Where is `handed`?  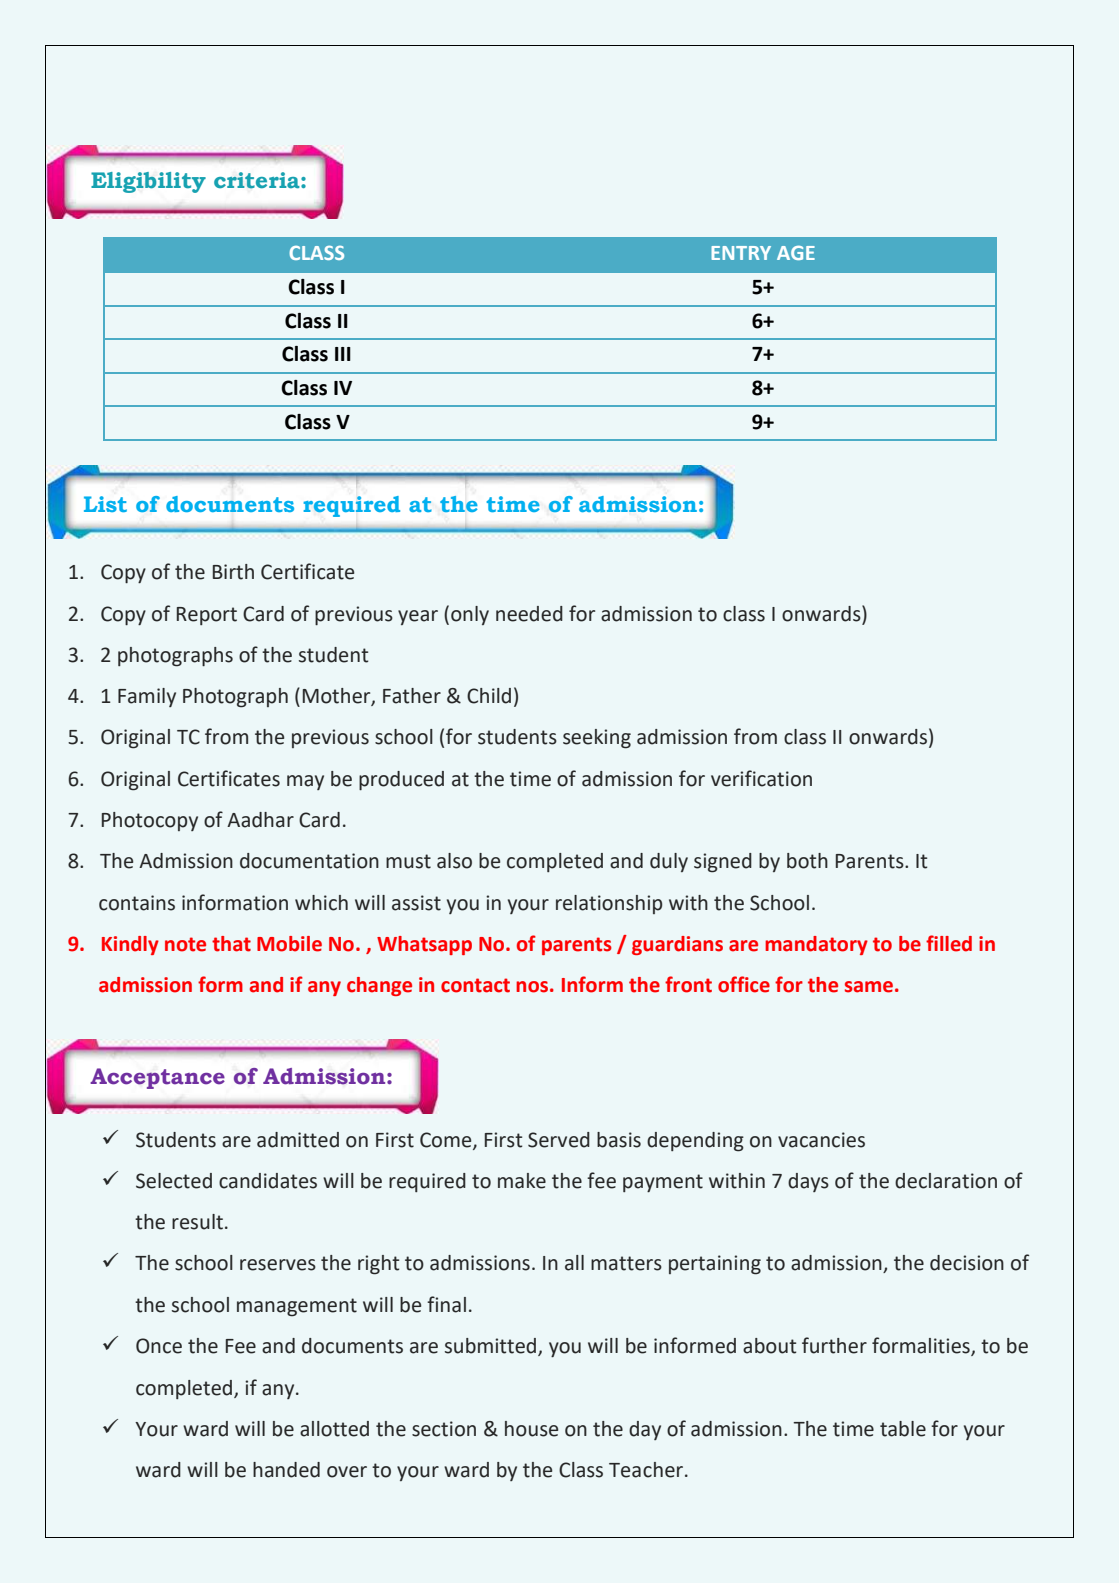 handed is located at coordinates (286, 1470).
